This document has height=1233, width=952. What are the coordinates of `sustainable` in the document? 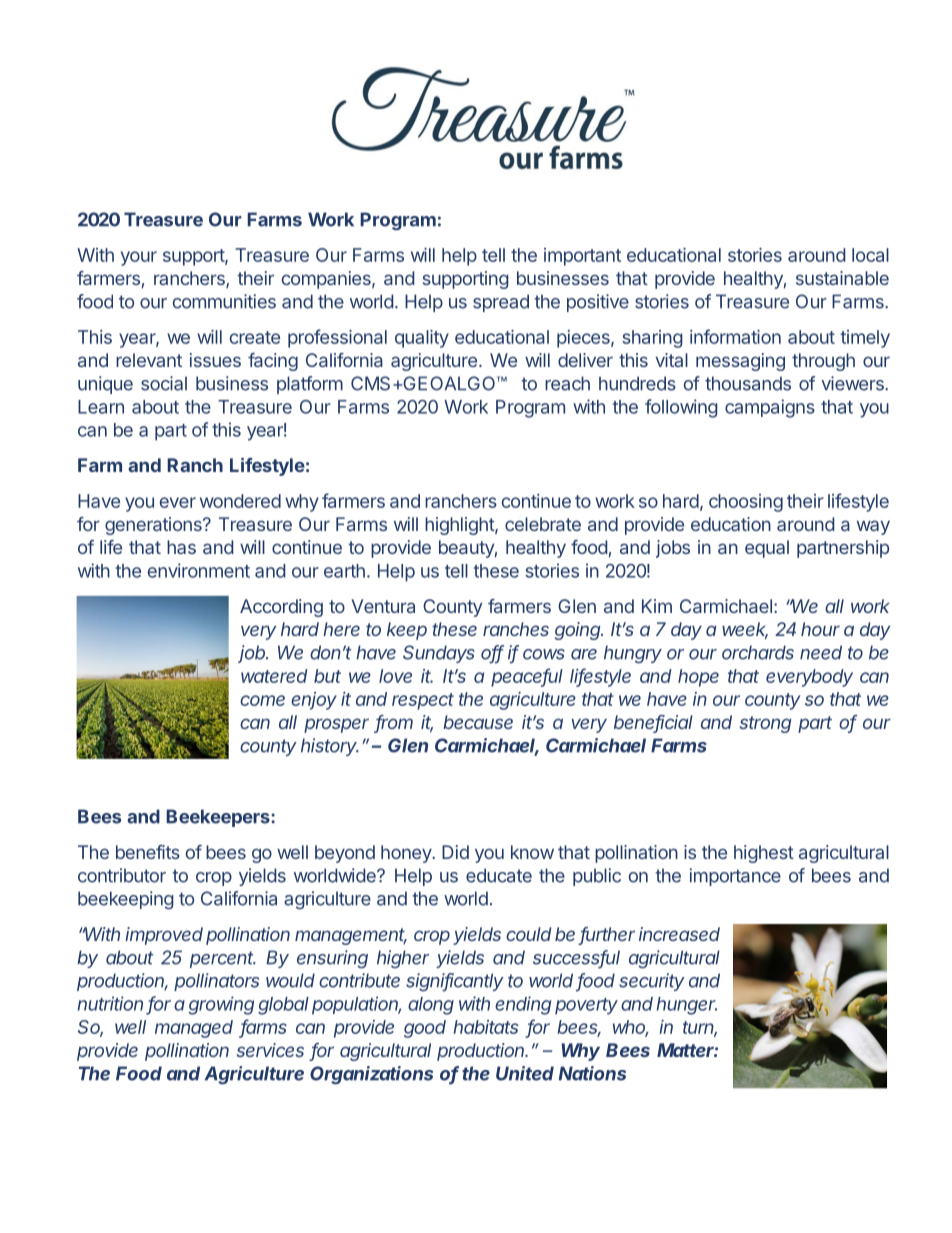 It's located at (842, 278).
